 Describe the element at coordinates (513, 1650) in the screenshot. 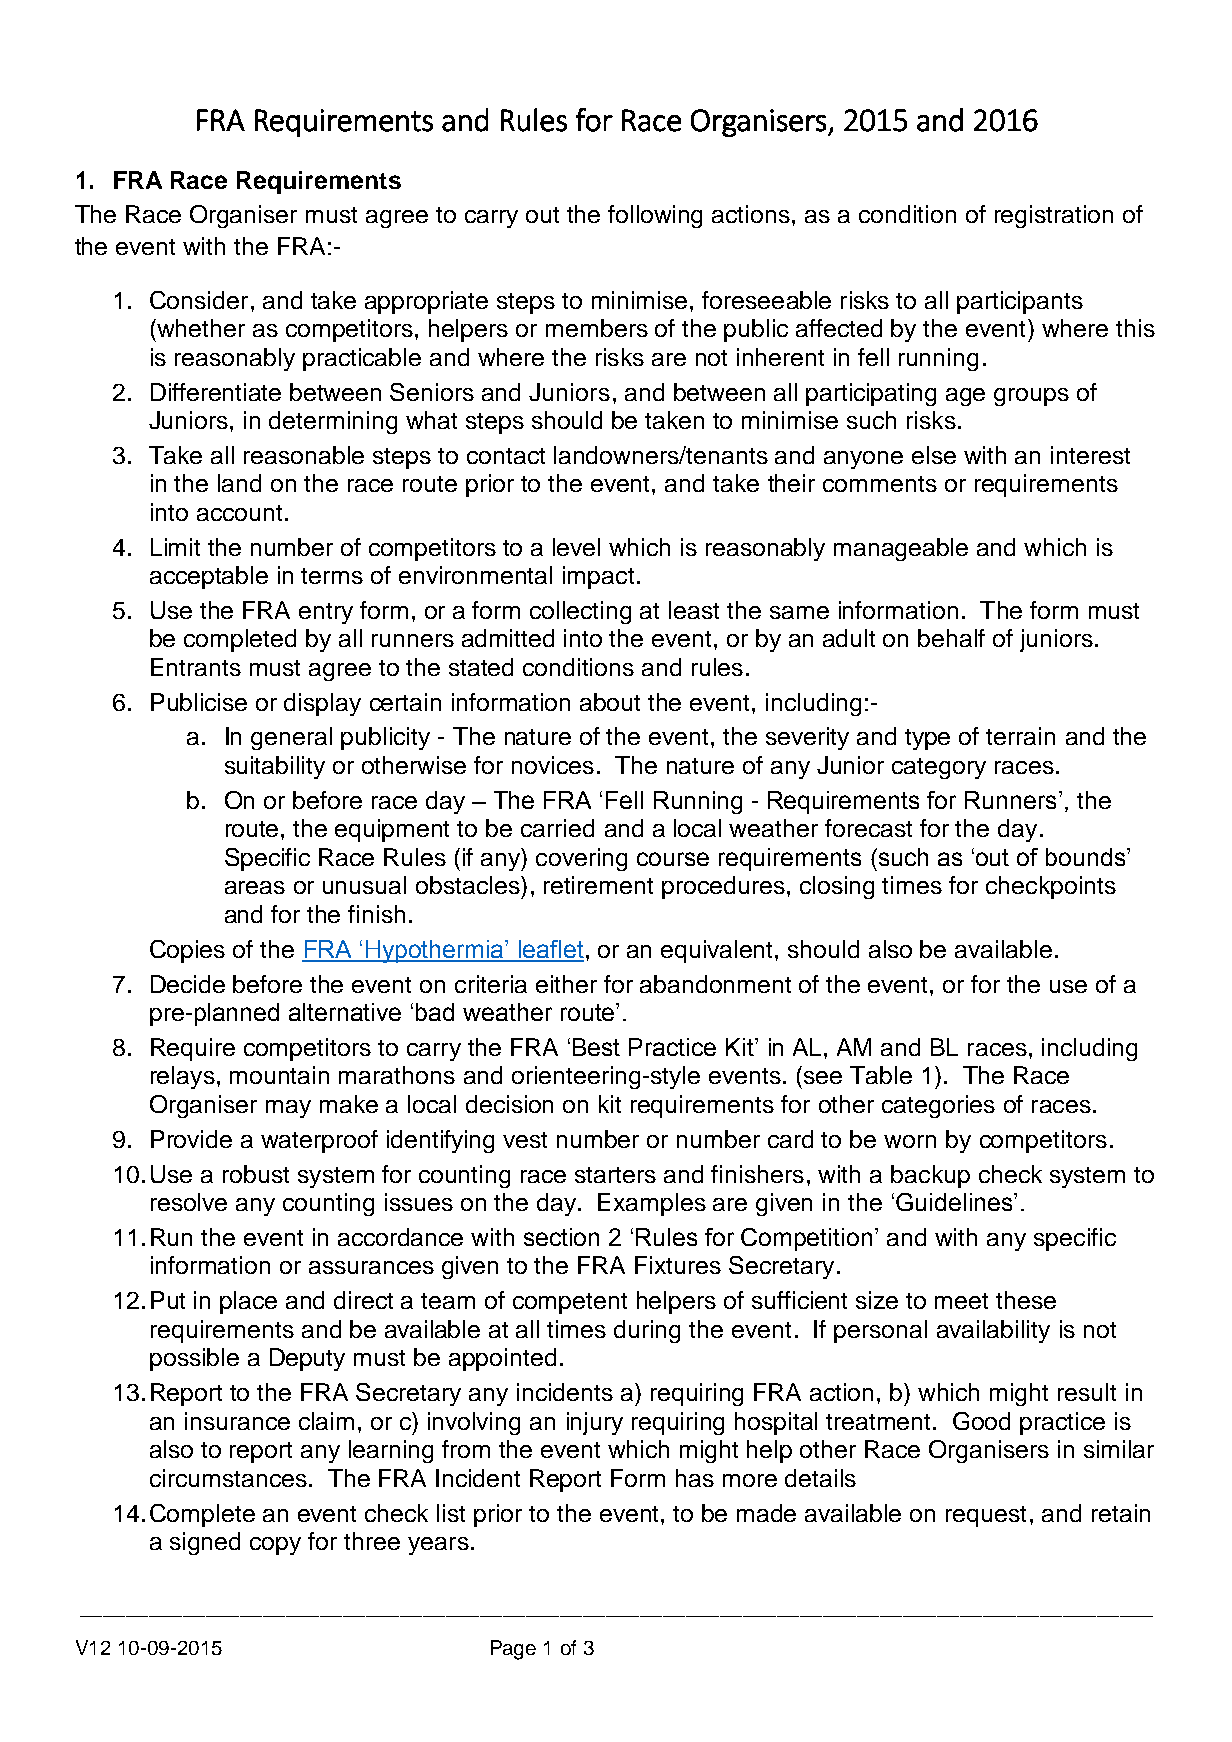

I see `Page` at that location.
